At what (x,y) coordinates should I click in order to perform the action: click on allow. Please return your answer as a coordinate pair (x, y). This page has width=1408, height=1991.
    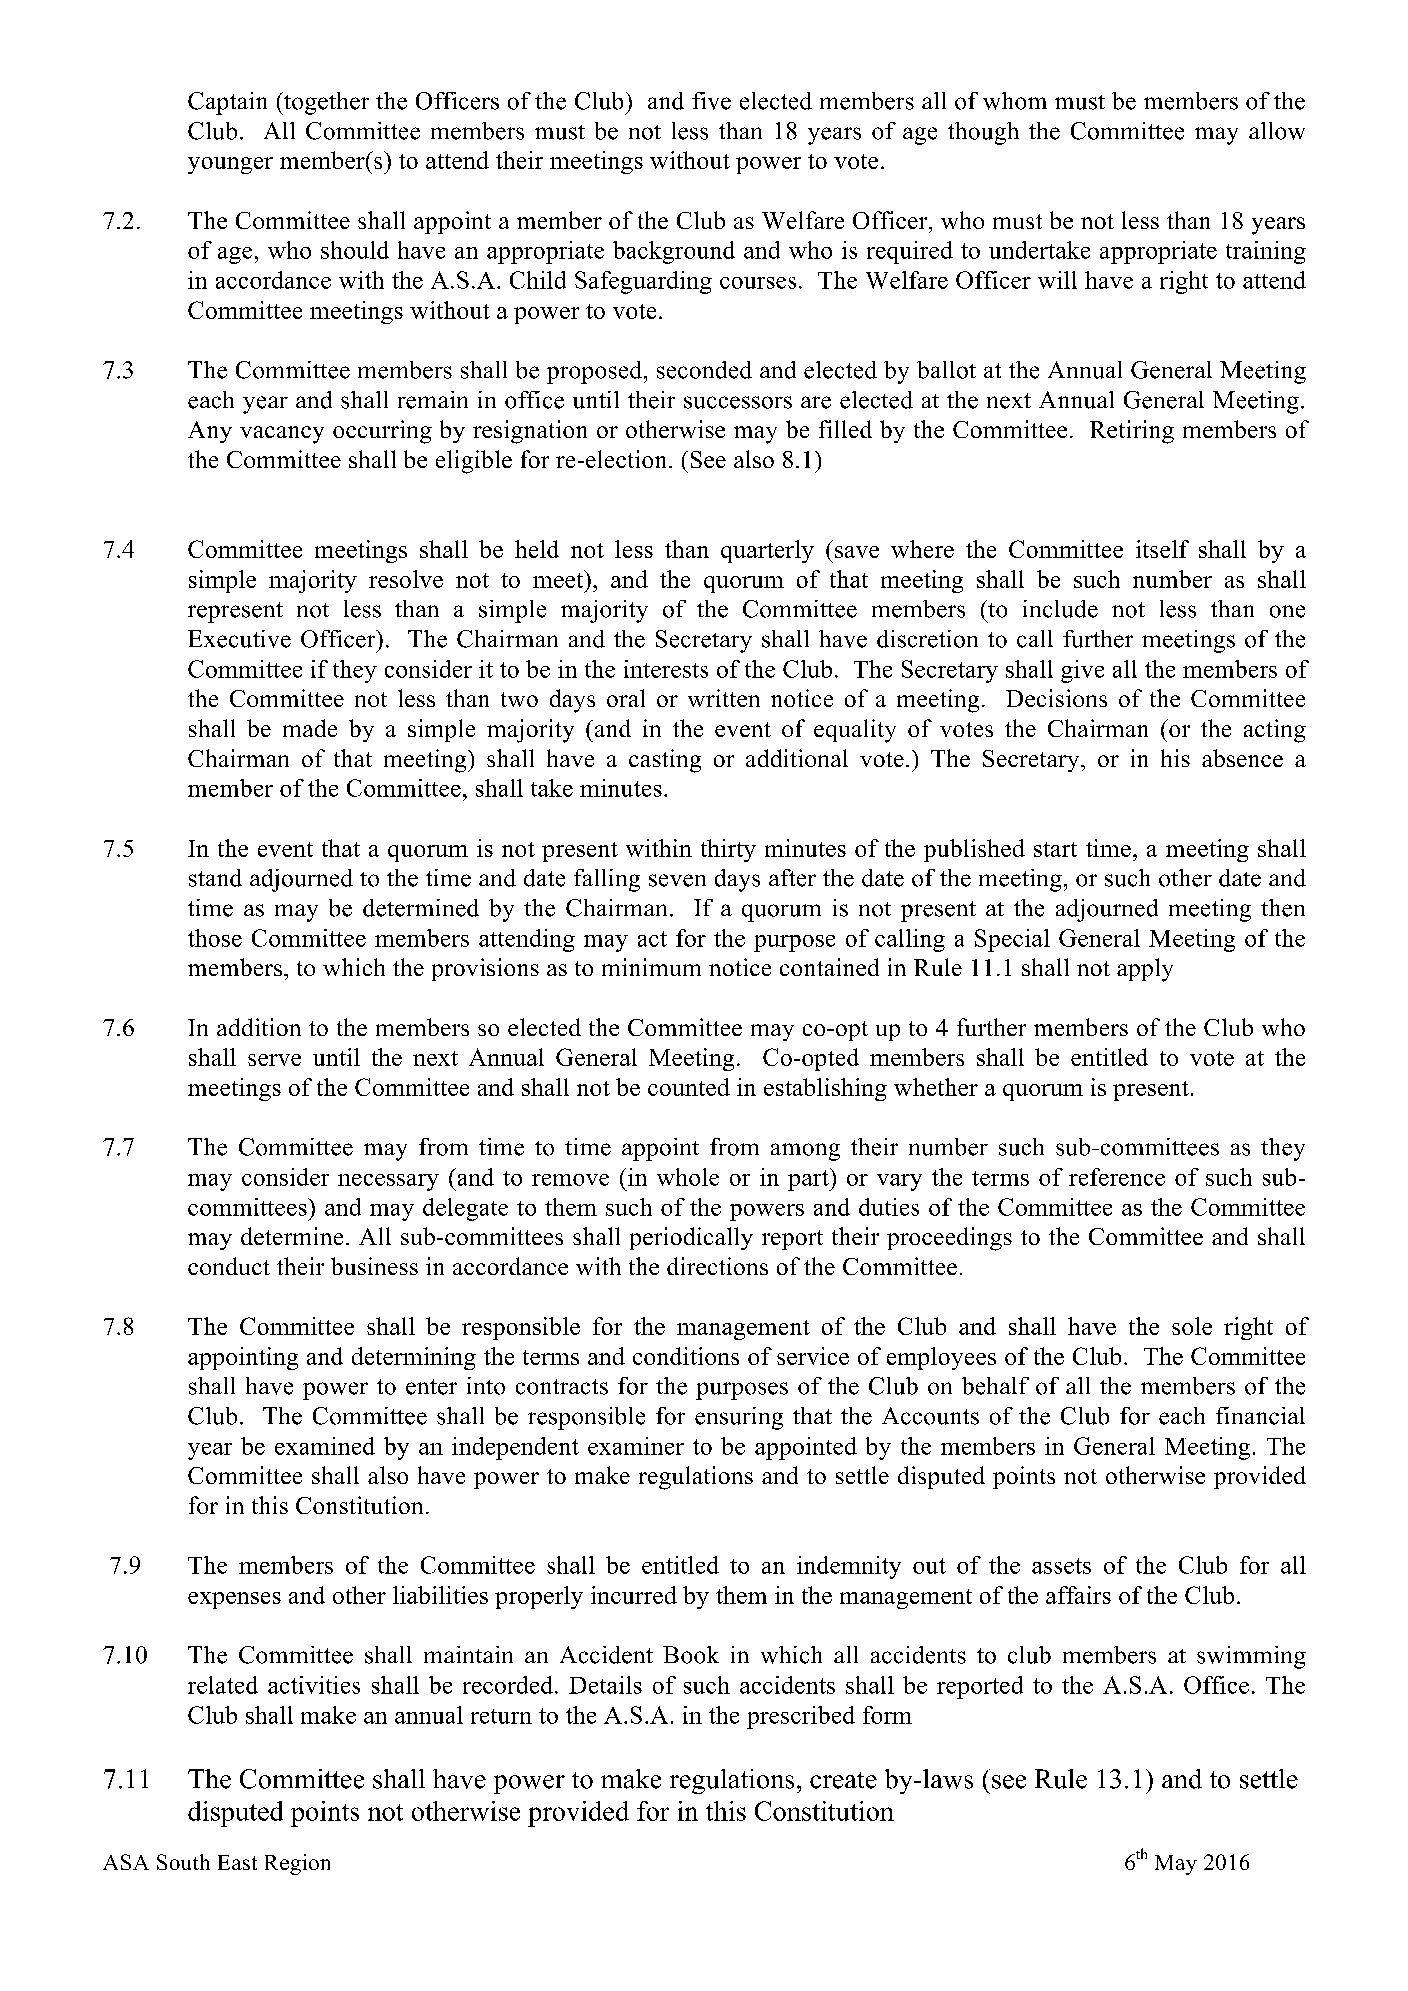
    Looking at the image, I should click on (1277, 131).
